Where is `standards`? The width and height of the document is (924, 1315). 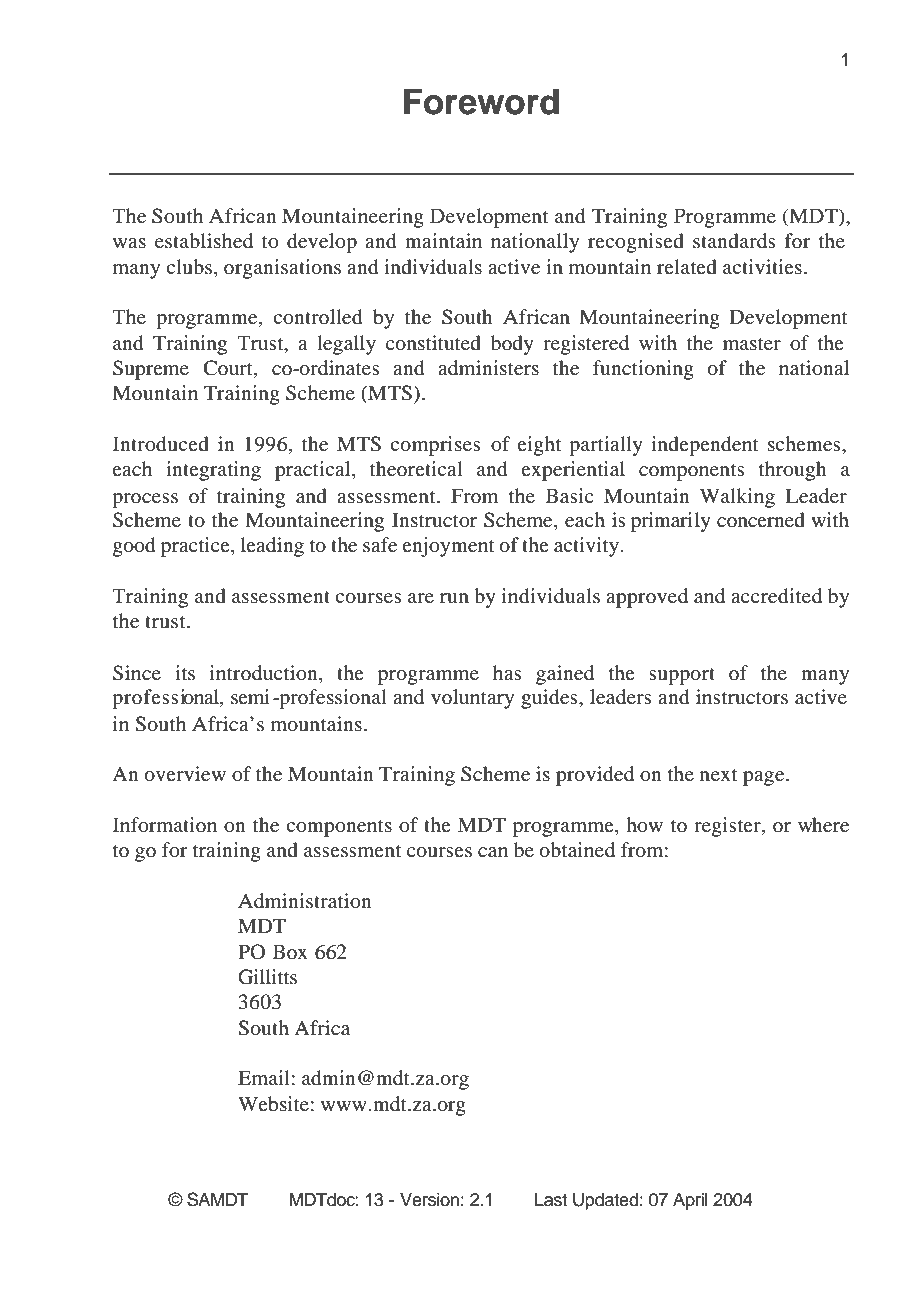 standards is located at coordinates (734, 241).
